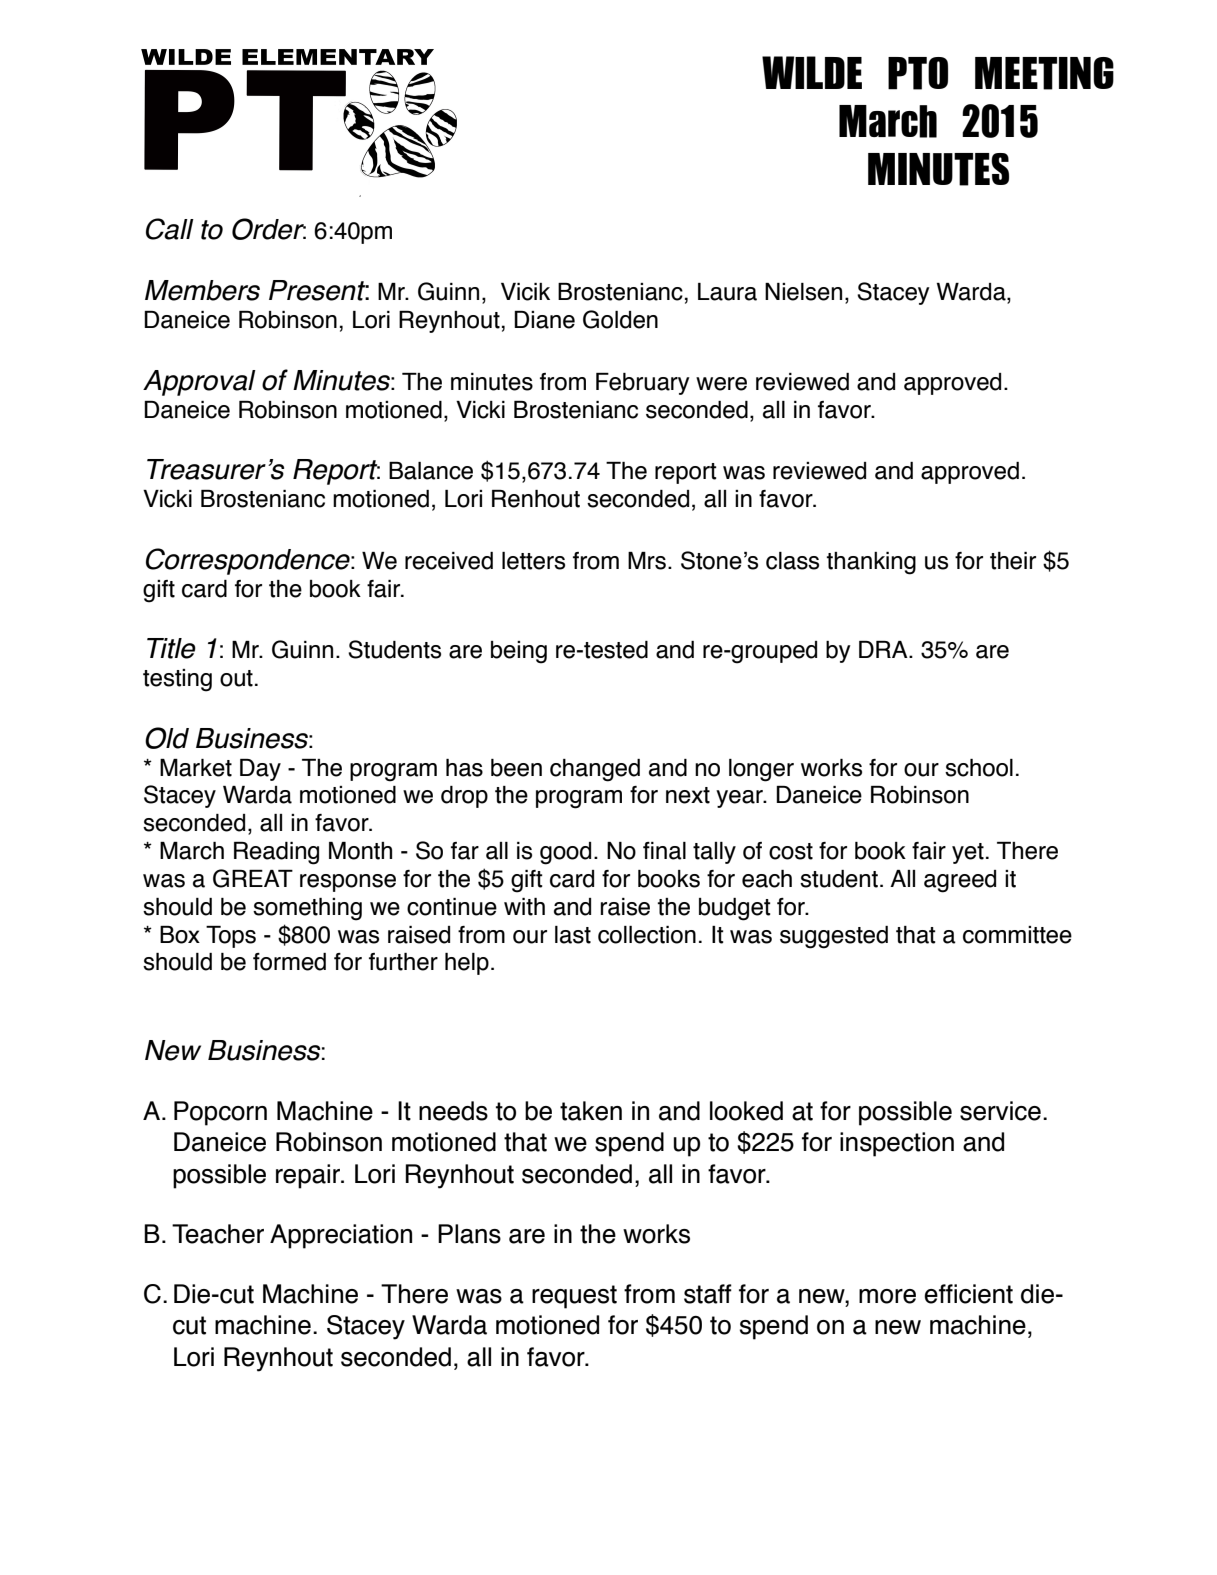 The height and width of the page is (1575, 1217). Describe the element at coordinates (202, 290) in the page. I see `Members` at that location.
